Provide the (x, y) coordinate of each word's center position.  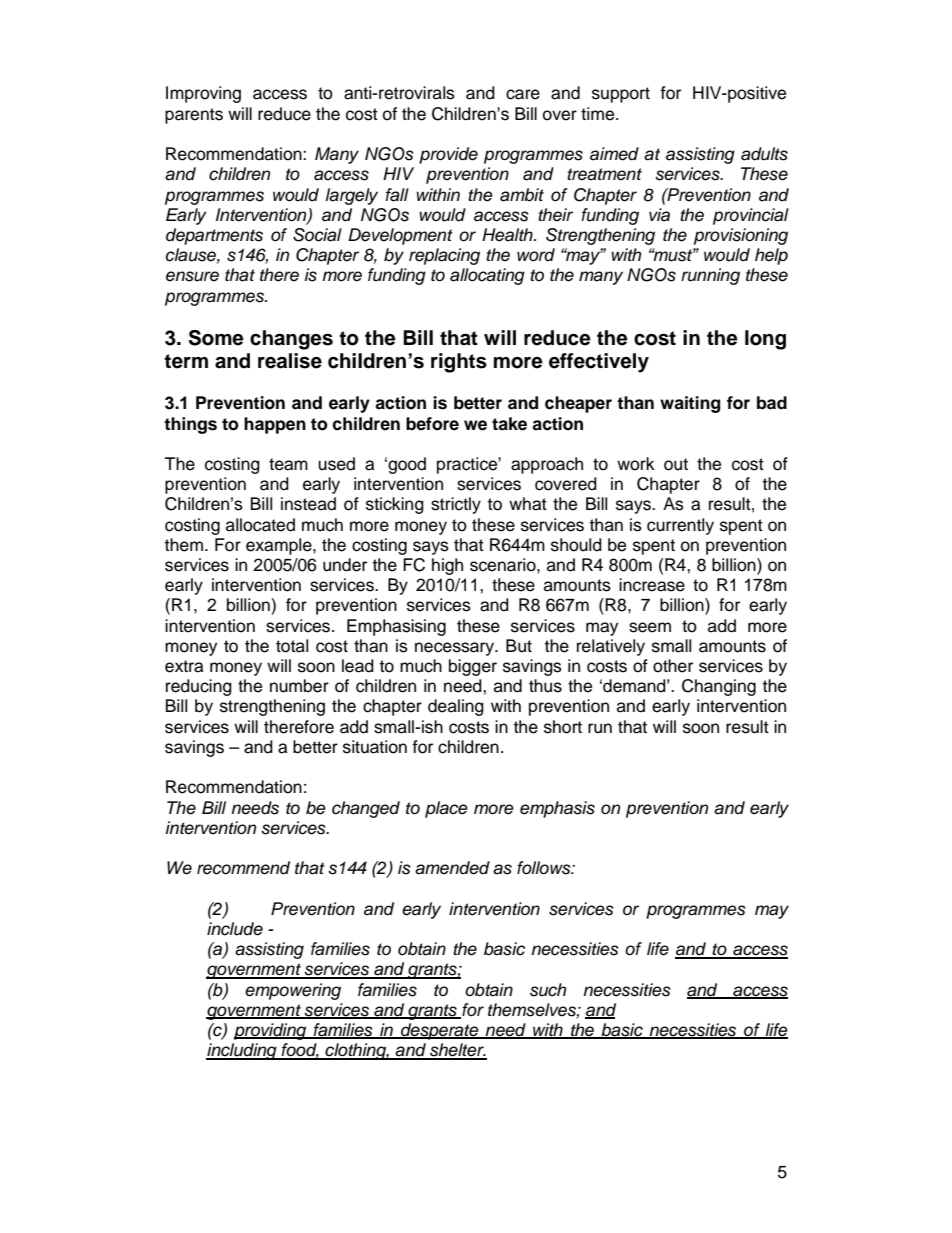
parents (194, 116)
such (548, 990)
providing (271, 1031)
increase (652, 585)
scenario (504, 565)
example (280, 546)
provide (448, 155)
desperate (440, 1031)
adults (764, 154)
